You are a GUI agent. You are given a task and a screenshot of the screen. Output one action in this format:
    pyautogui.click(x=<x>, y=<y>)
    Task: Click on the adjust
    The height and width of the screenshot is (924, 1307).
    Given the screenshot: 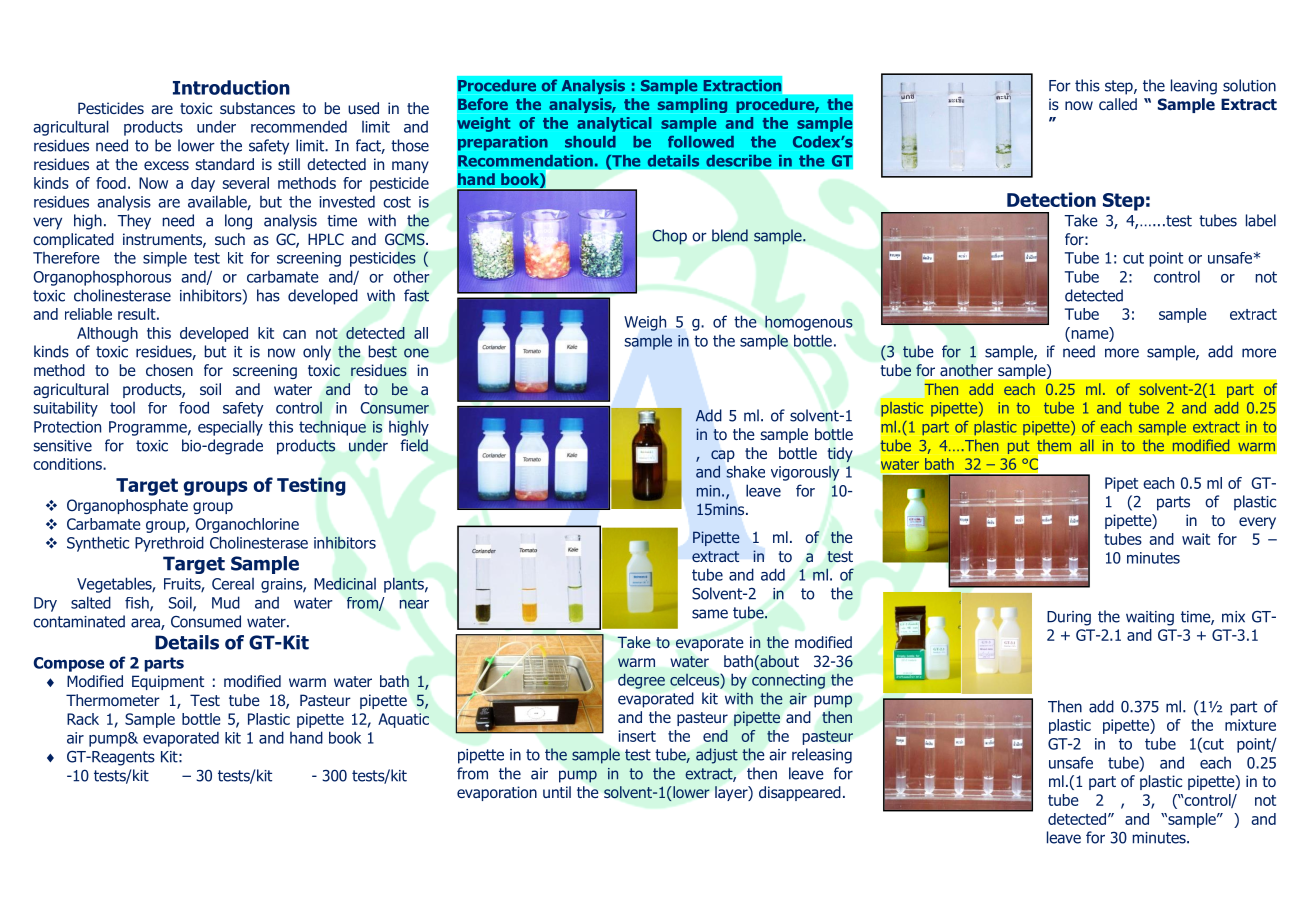 What is the action you would take?
    pyautogui.click(x=717, y=756)
